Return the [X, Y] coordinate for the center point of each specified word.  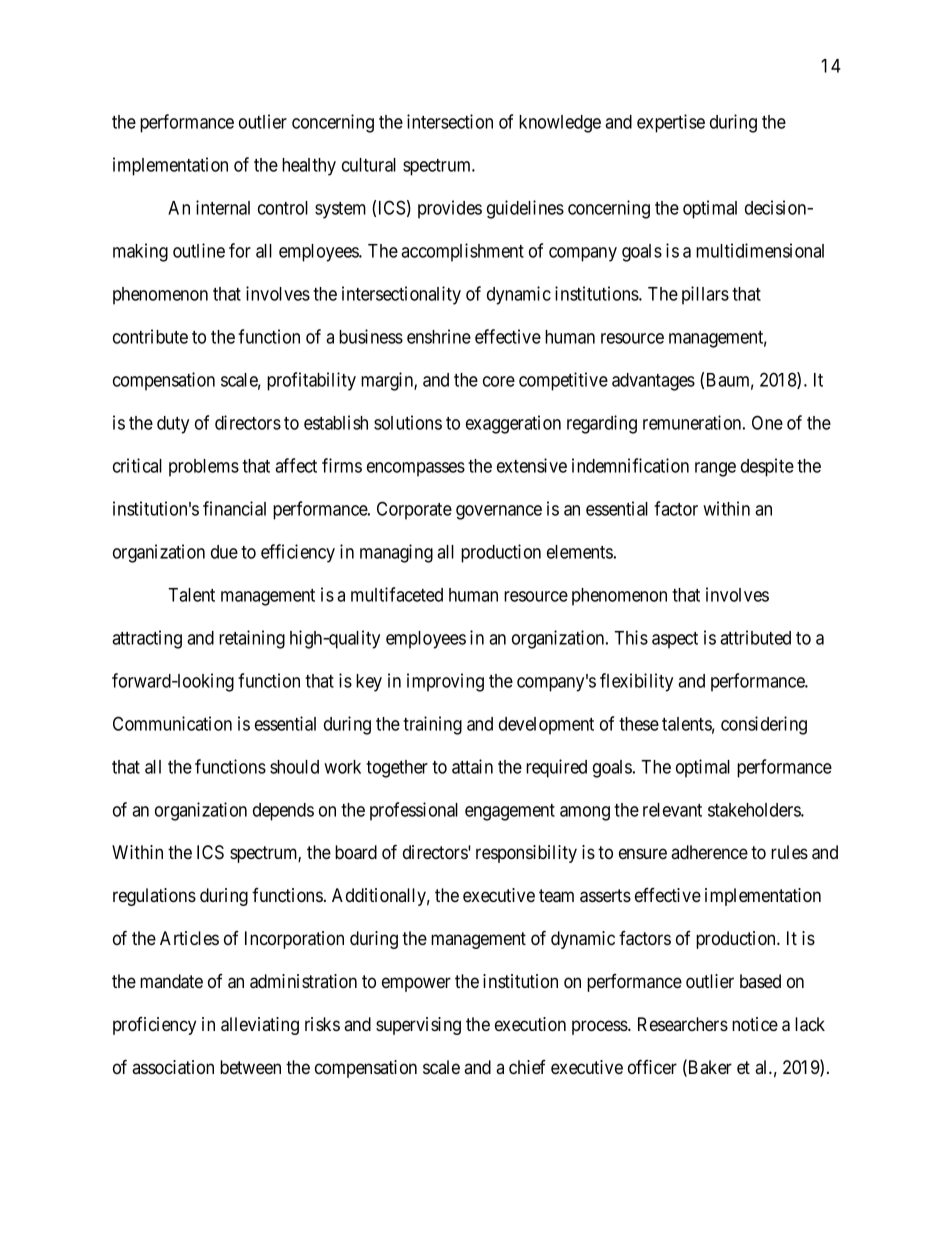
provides [450, 209]
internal [223, 207]
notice [755, 1024]
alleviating [260, 1026]
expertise [671, 123]
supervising [418, 1026]
